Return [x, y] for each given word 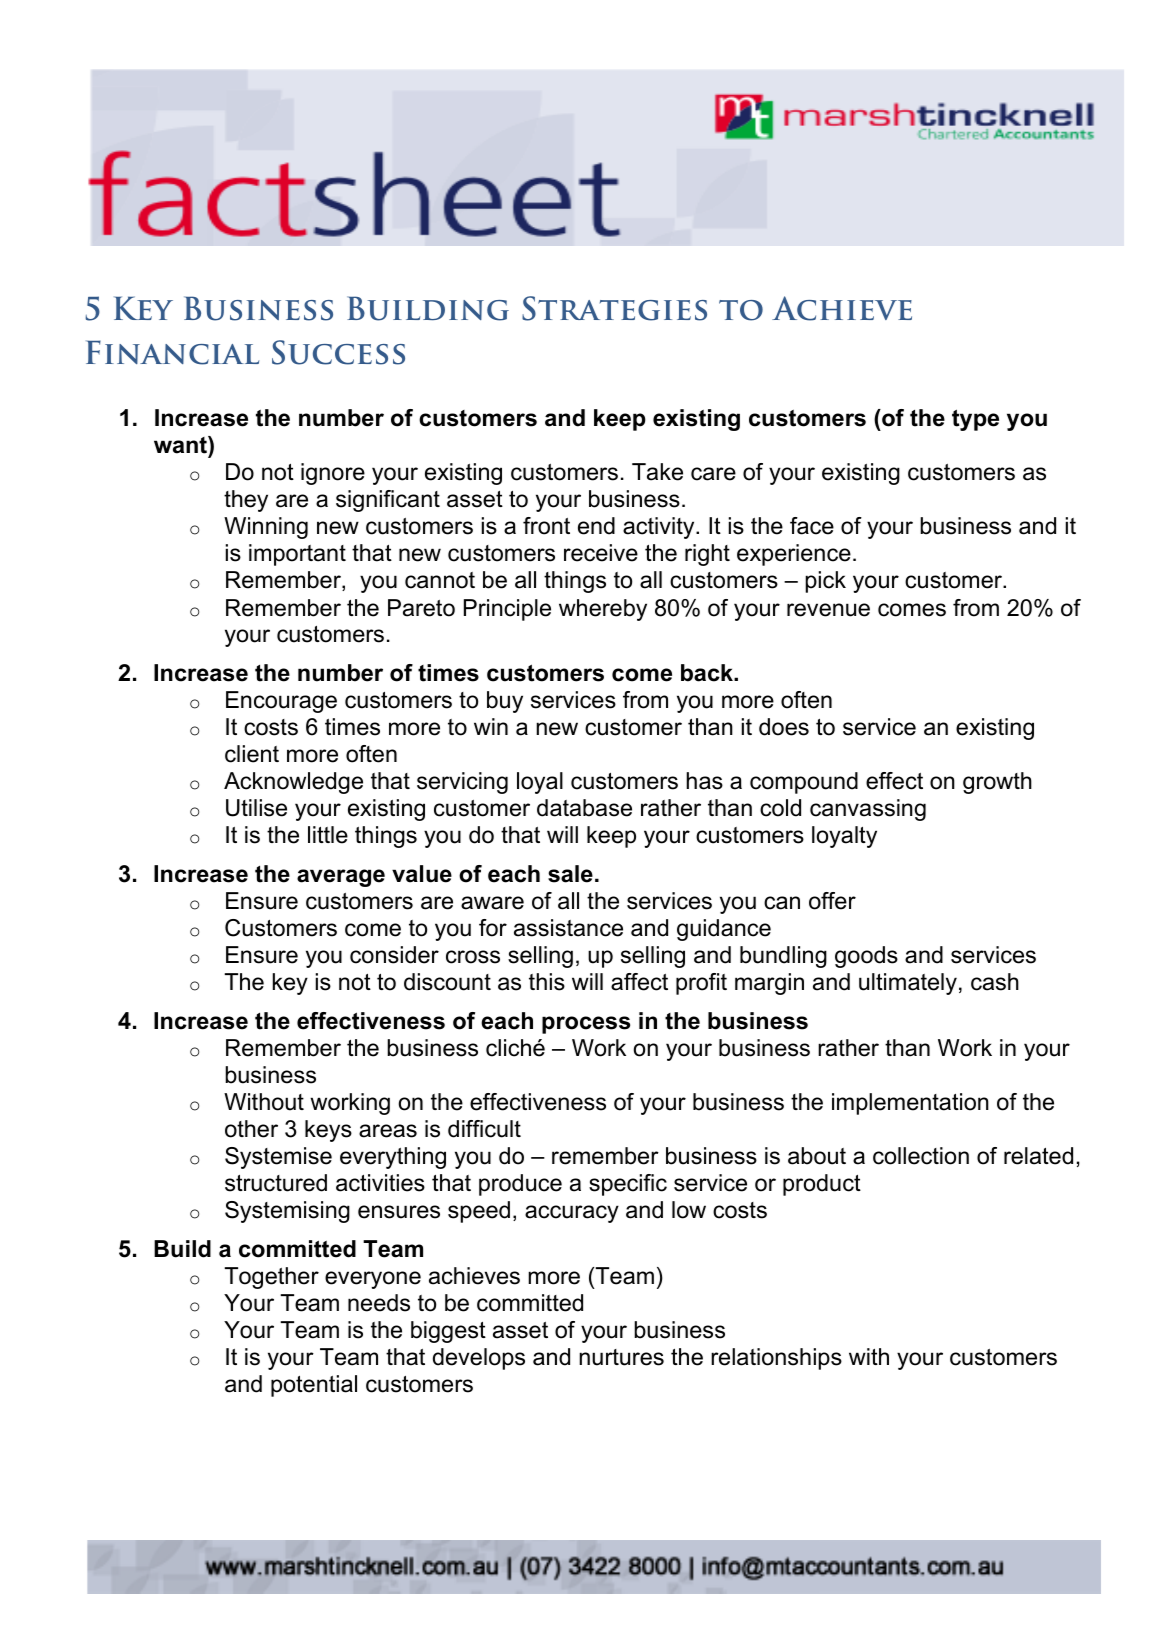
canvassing [868, 810]
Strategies [614, 308]
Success [338, 352]
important [297, 555]
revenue [828, 610]
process [586, 1025]
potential [314, 1386]
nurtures [621, 1357]
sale [570, 874]
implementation [910, 1104]
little [328, 835]
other [251, 1129]
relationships [776, 1359]
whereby [603, 610]
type [975, 420]
